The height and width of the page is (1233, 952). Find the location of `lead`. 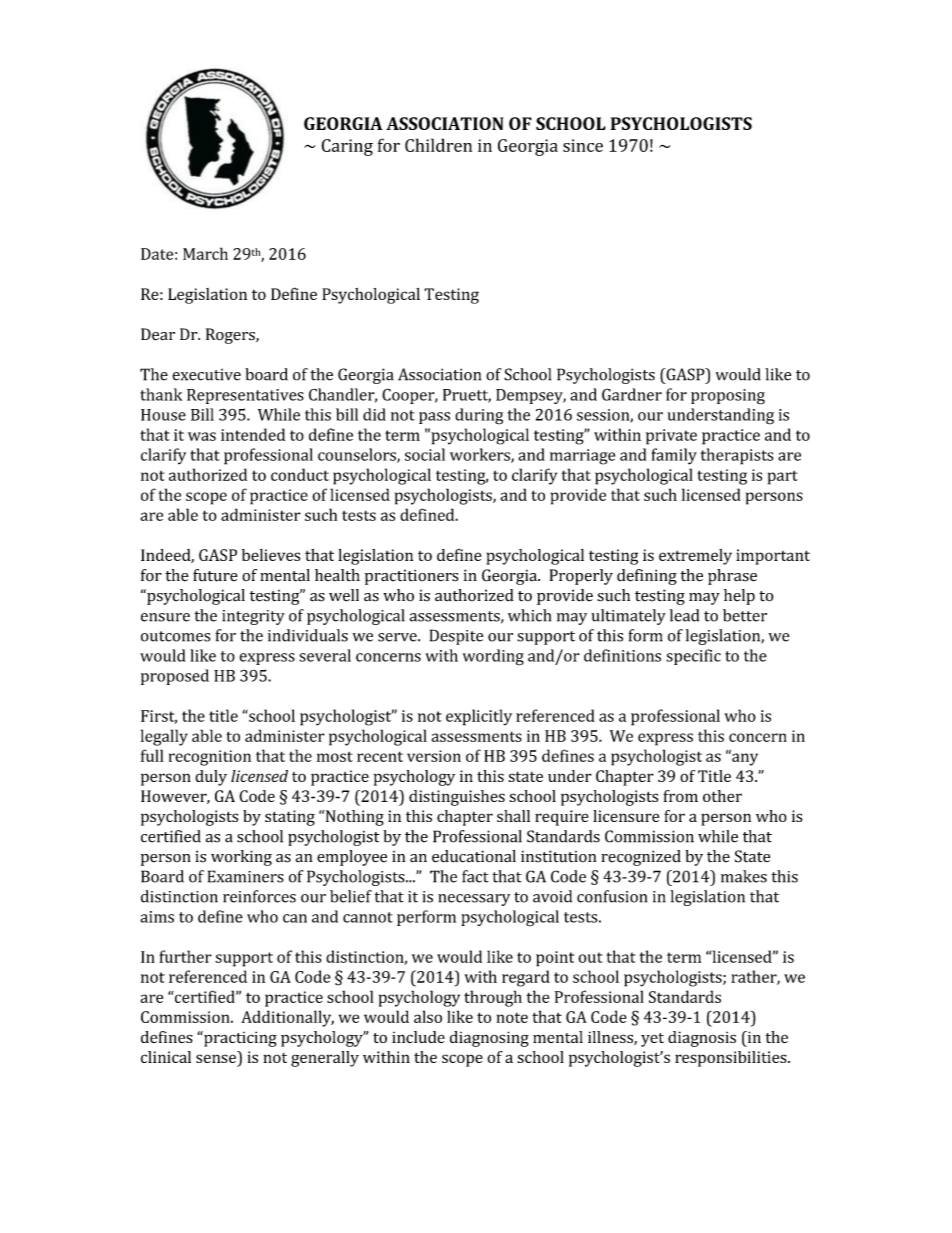

lead is located at coordinates (684, 615).
